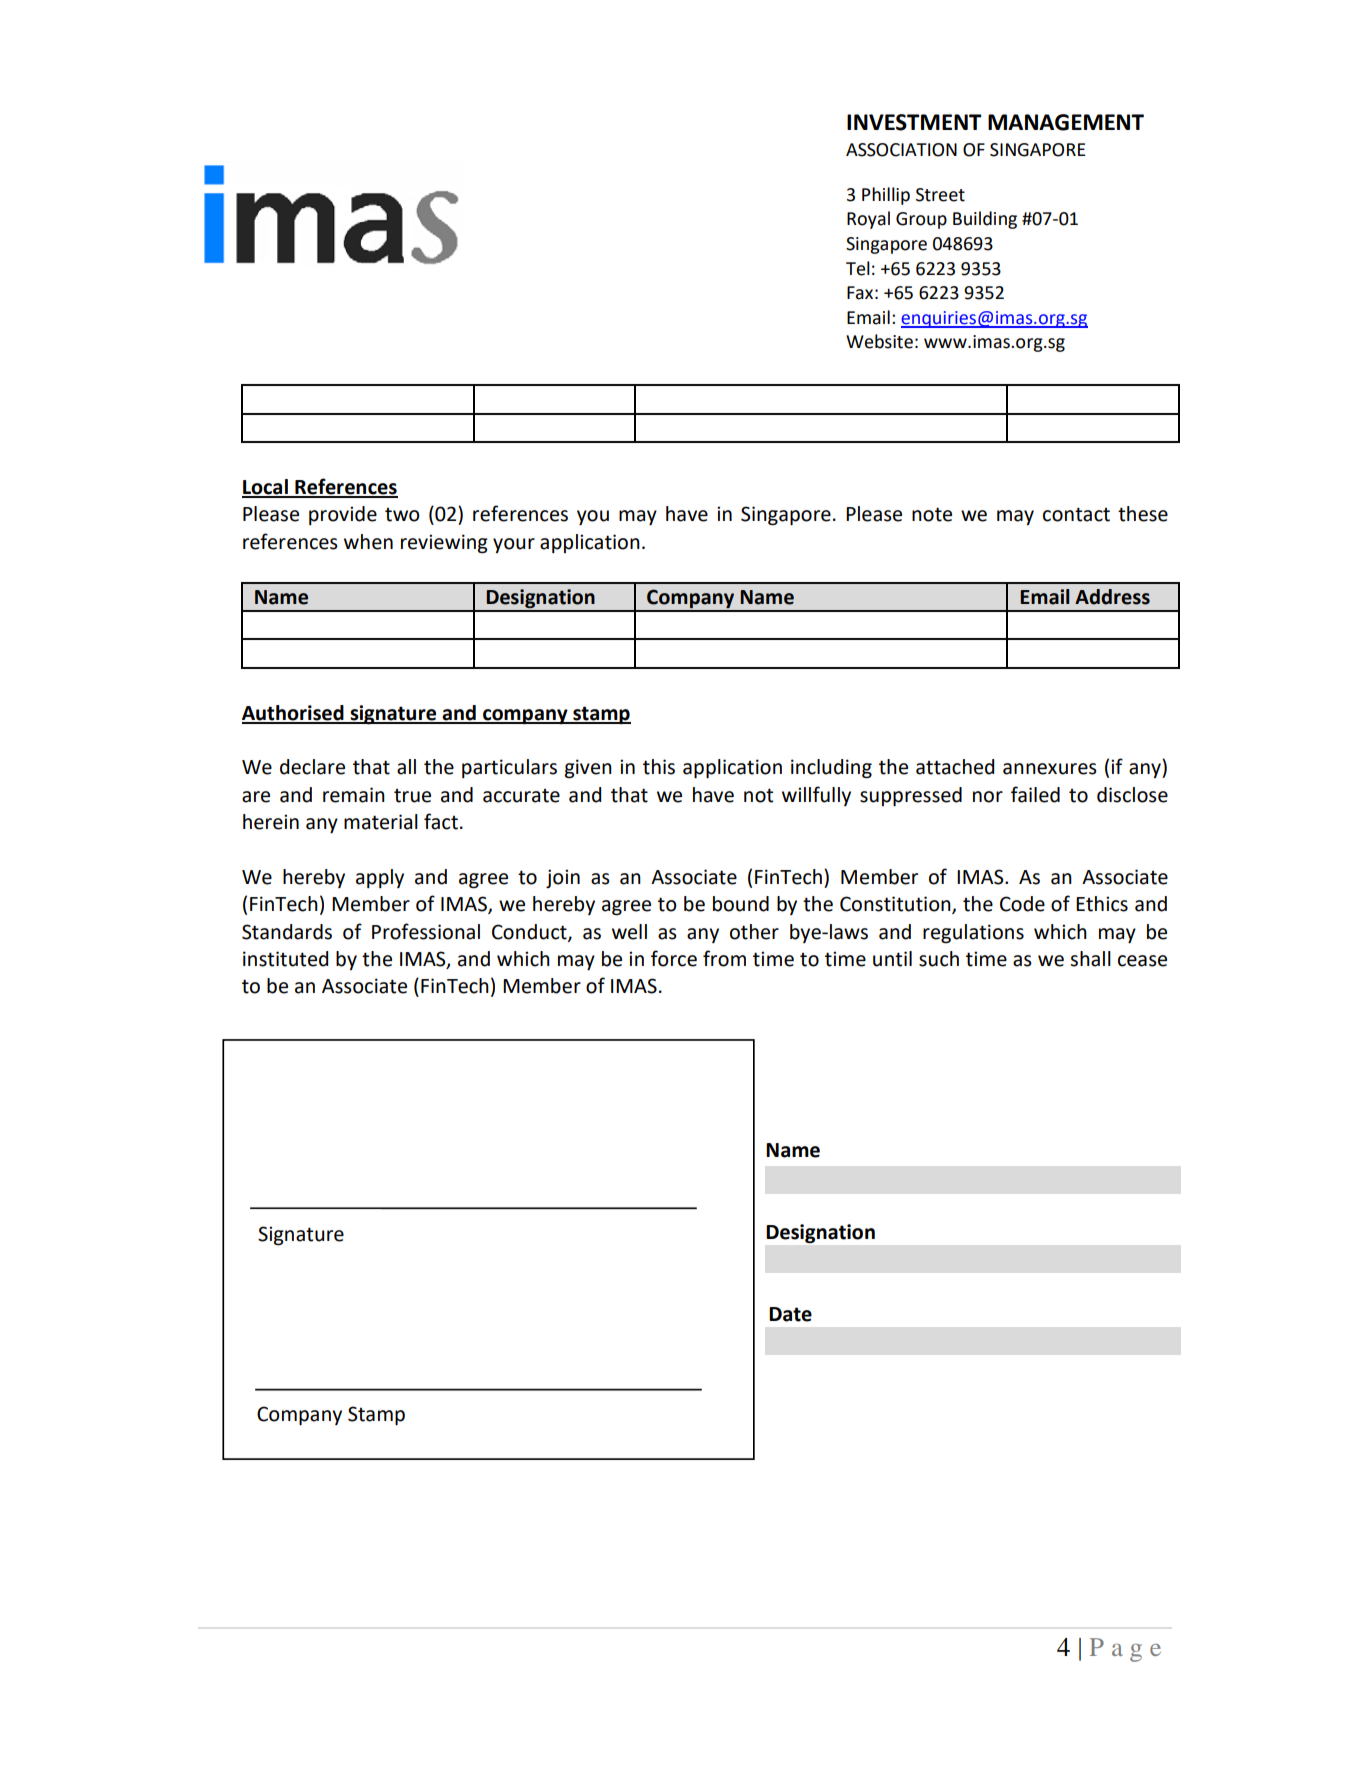 The image size is (1370, 1773). What do you see at coordinates (285, 959) in the document?
I see `instituted` at bounding box center [285, 959].
